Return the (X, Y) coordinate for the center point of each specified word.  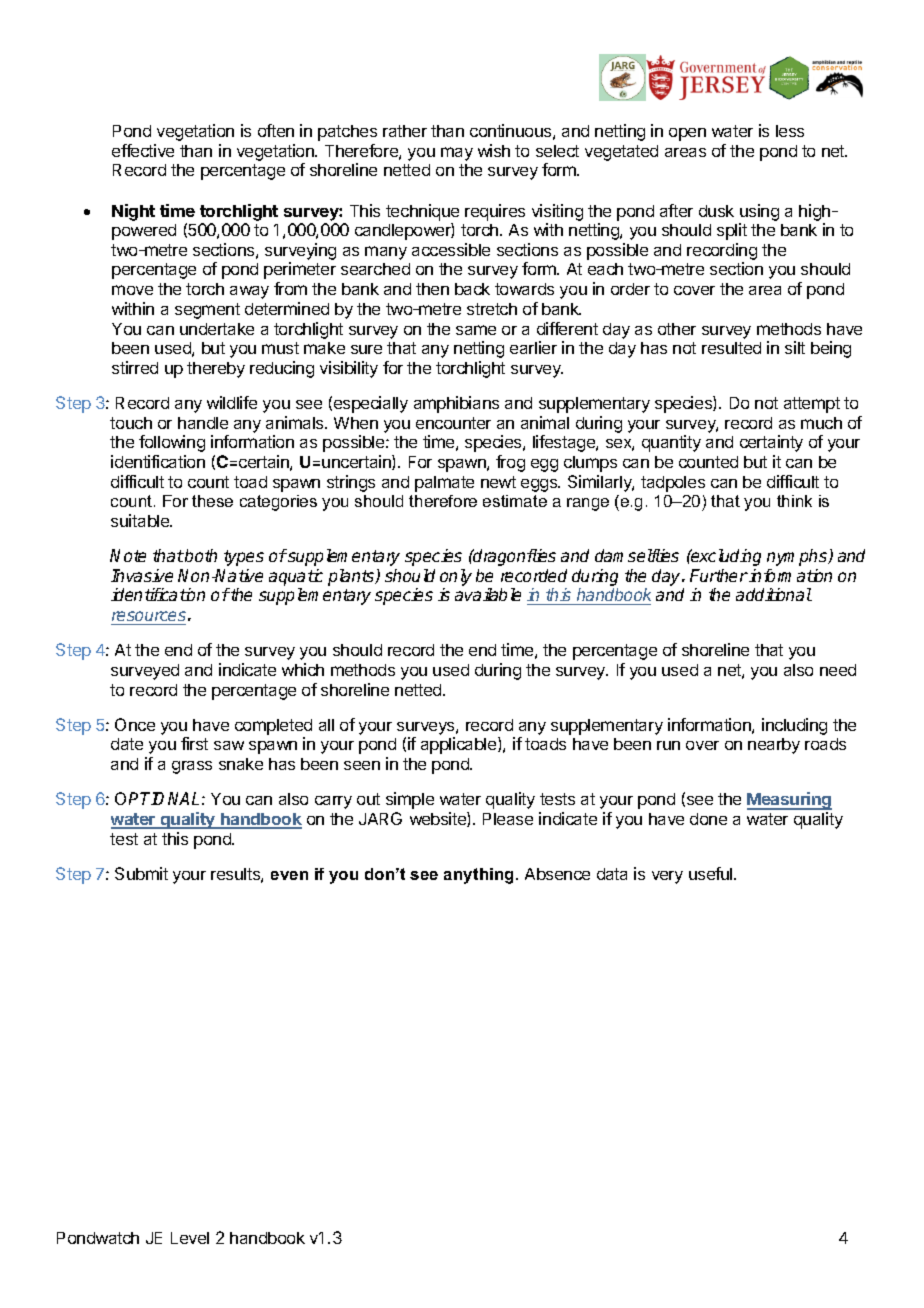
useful (712, 873)
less (790, 131)
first (194, 743)
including (794, 726)
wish (494, 150)
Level (190, 1238)
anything (480, 876)
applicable (460, 745)
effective (143, 150)
